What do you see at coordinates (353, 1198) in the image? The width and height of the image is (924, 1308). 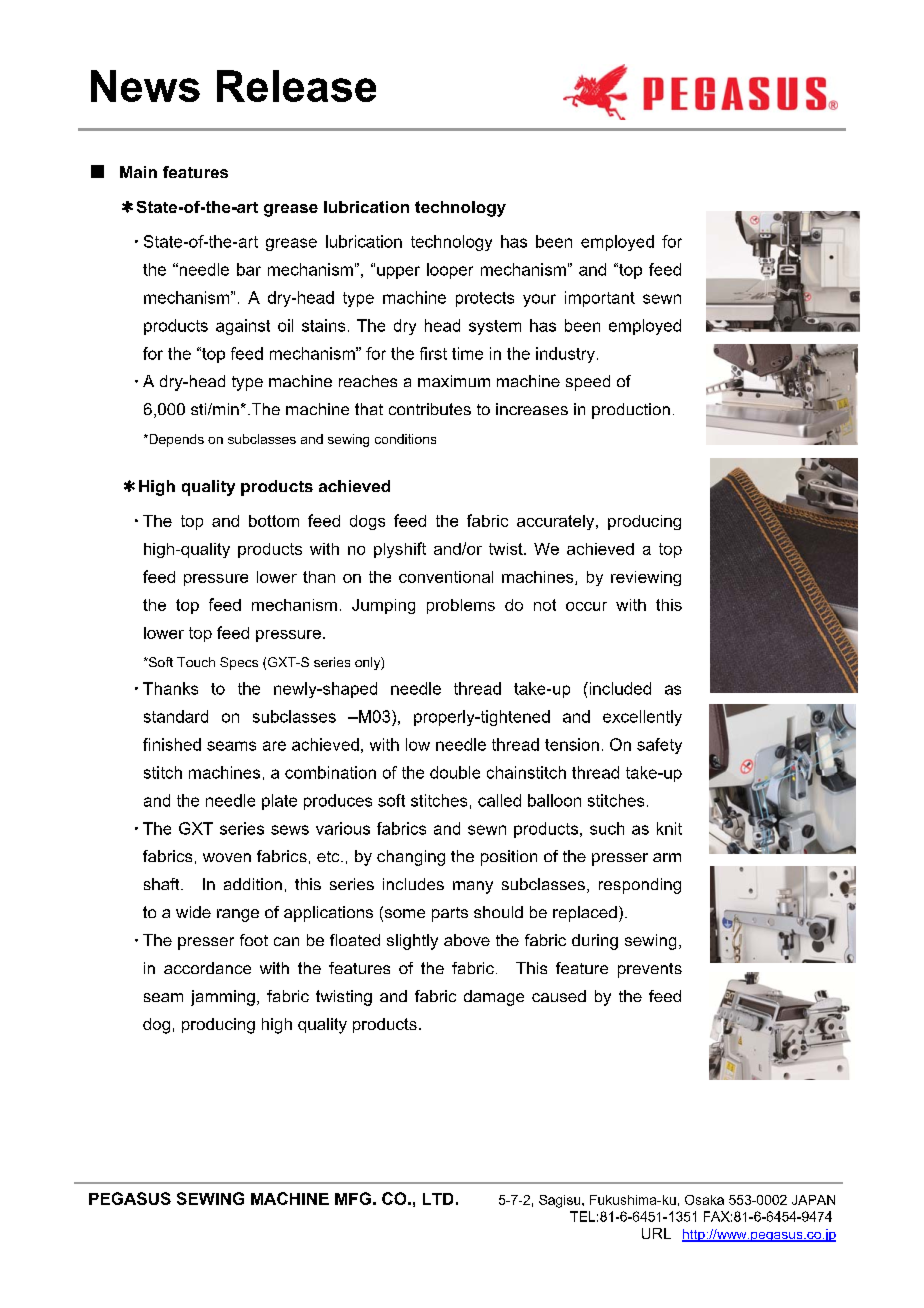 I see `MFG` at bounding box center [353, 1198].
